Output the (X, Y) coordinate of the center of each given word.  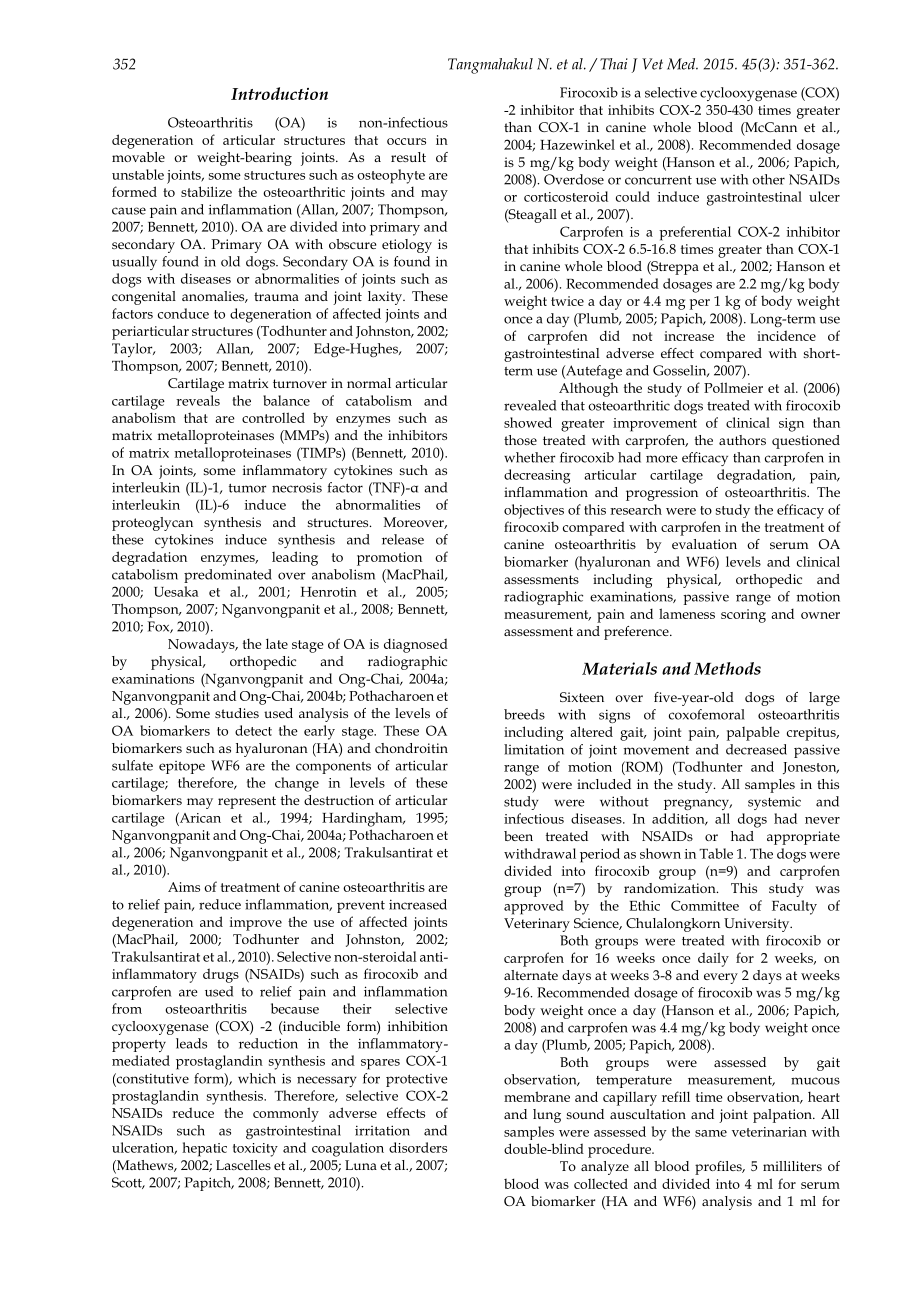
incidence (786, 335)
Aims (184, 887)
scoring (743, 616)
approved (534, 907)
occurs (406, 141)
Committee (705, 905)
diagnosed (416, 645)
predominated (228, 576)
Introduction (279, 93)
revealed (530, 405)
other (768, 179)
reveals (198, 400)
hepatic (204, 1149)
